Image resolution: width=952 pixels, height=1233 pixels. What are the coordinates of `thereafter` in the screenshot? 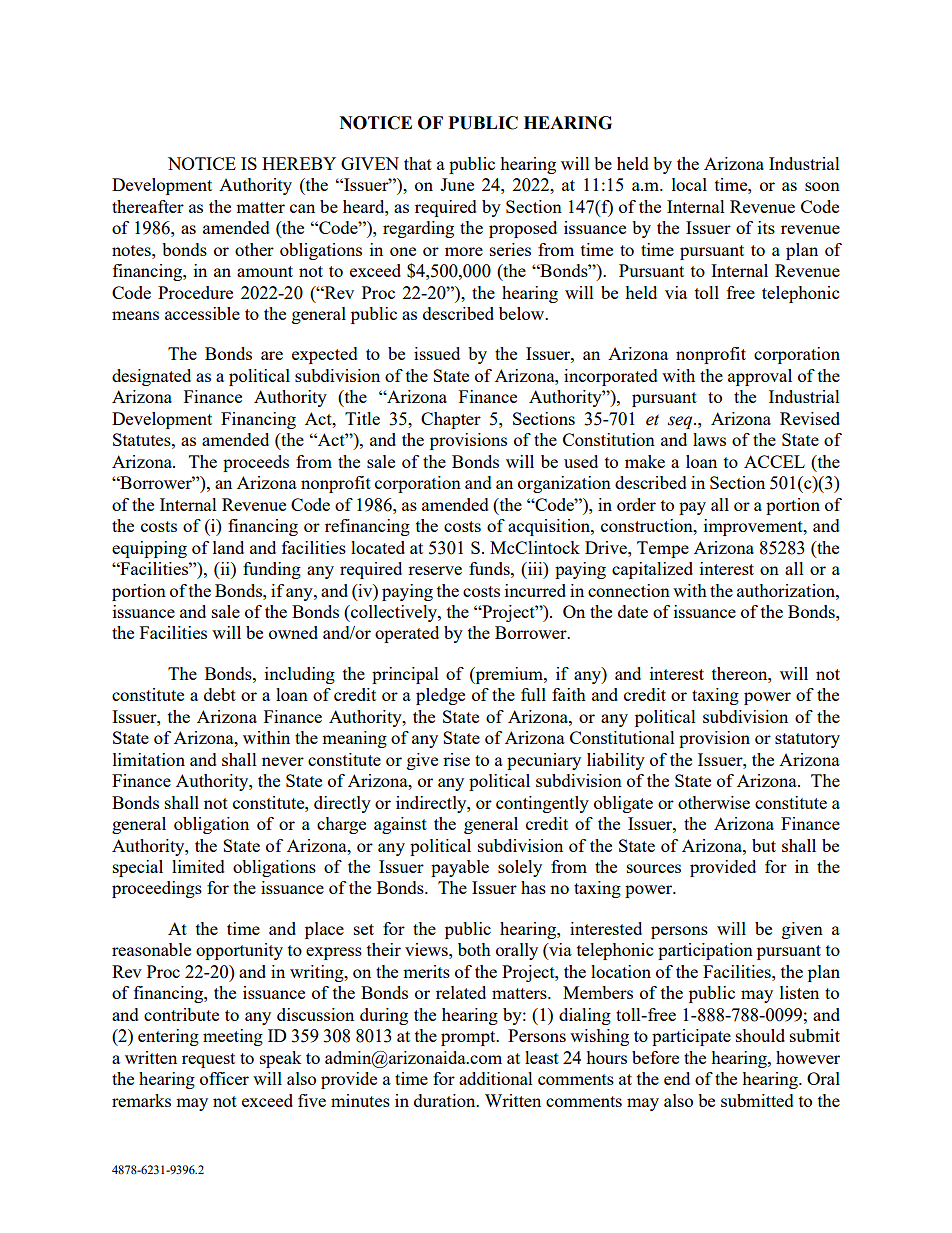 It's located at (148, 206).
